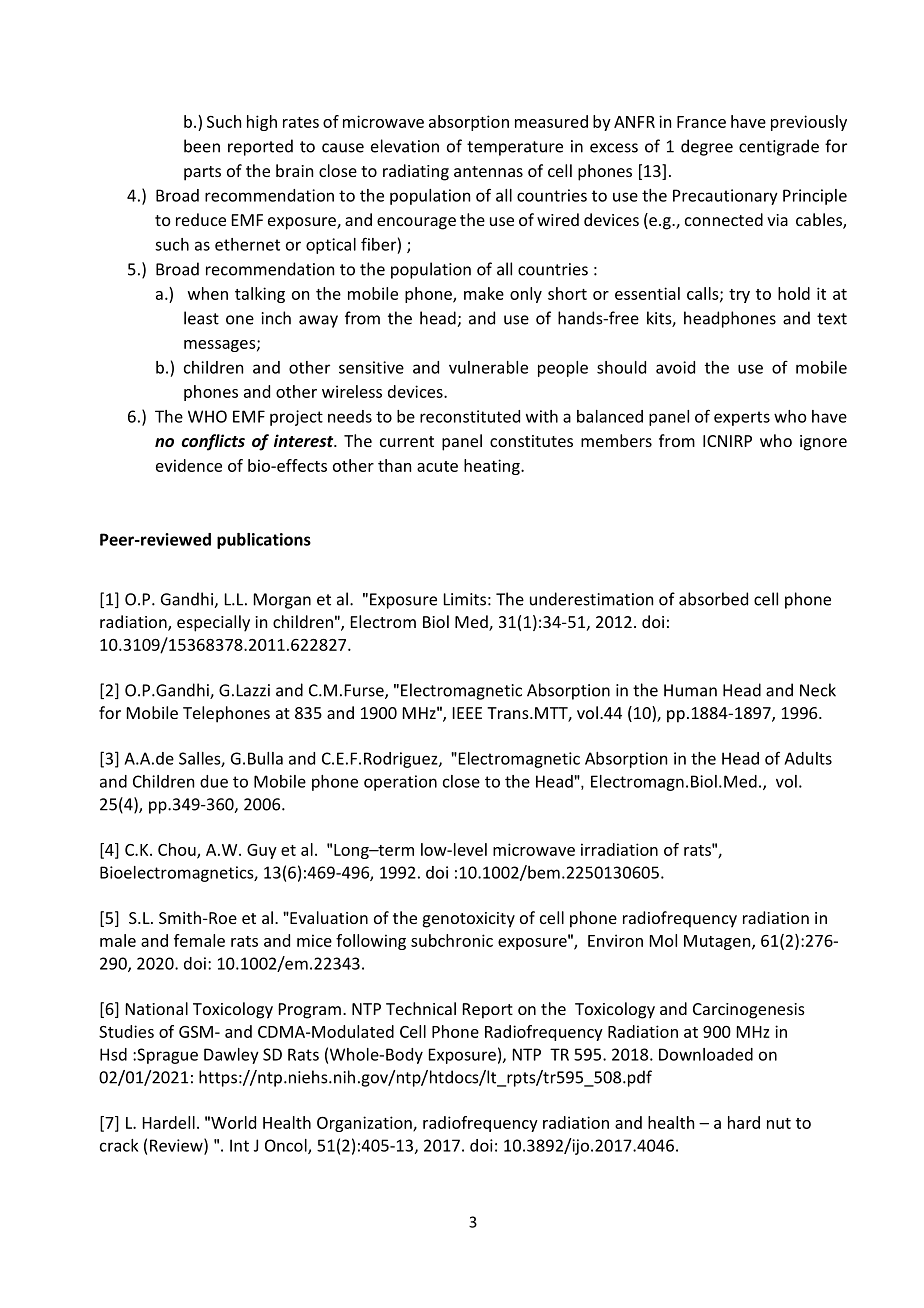 This document has width=924, height=1308. Describe the element at coordinates (488, 171) in the document. I see `antennas` at that location.
